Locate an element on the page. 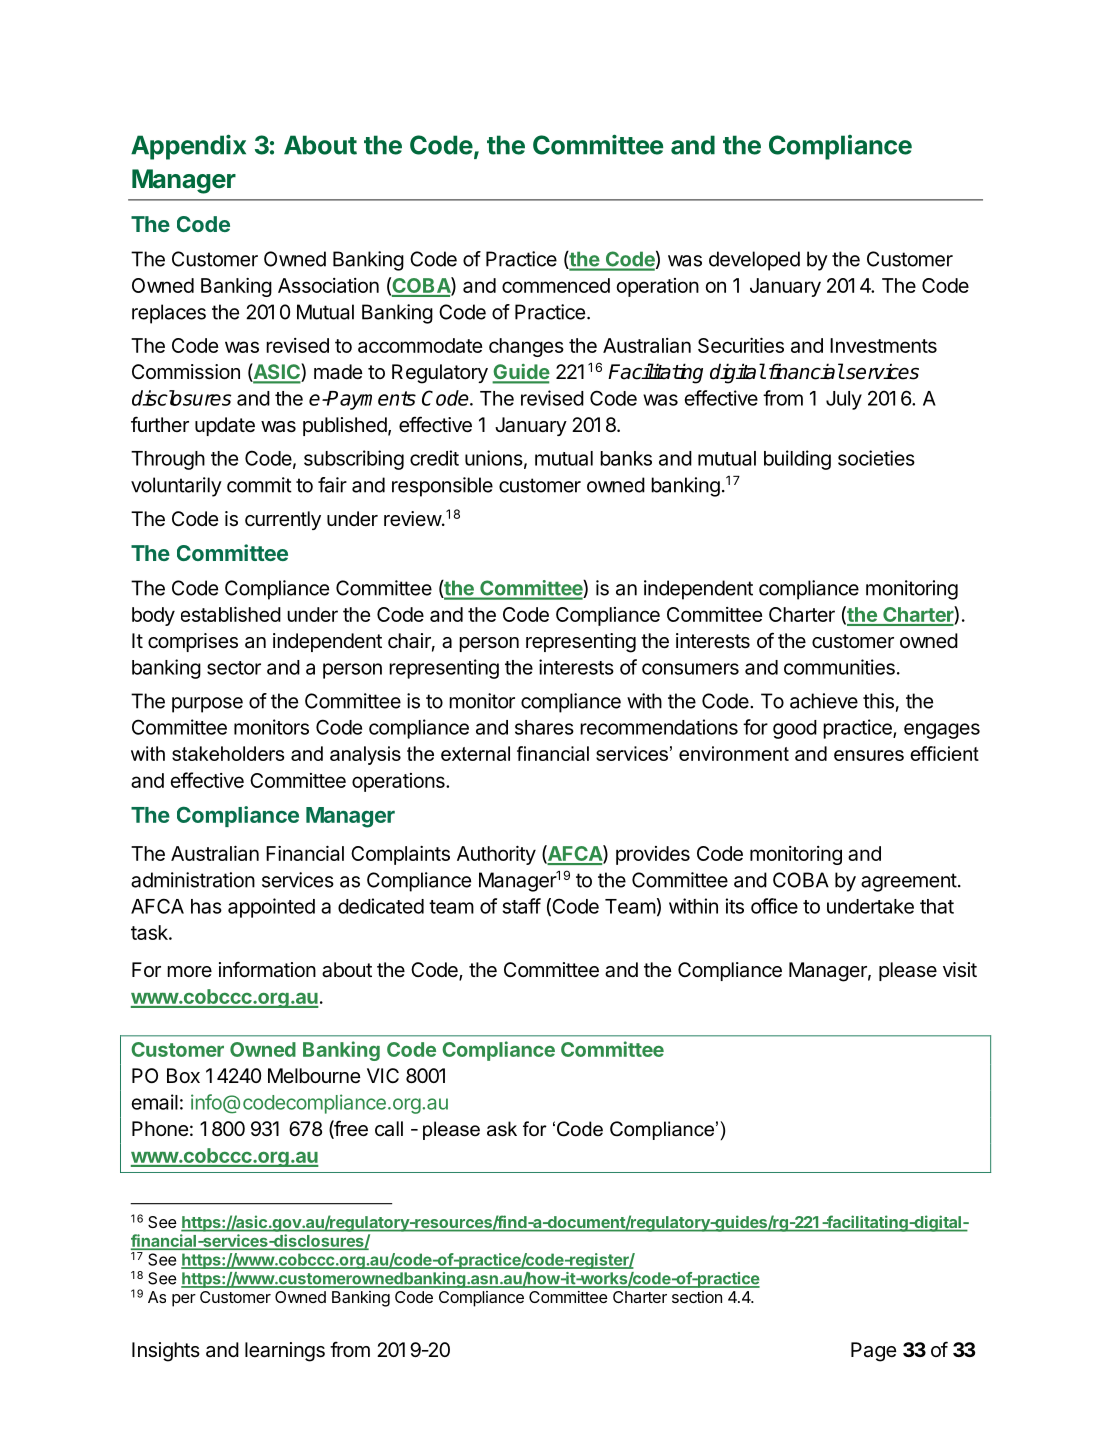 The image size is (1111, 1437). learnings is located at coordinates (285, 1352).
